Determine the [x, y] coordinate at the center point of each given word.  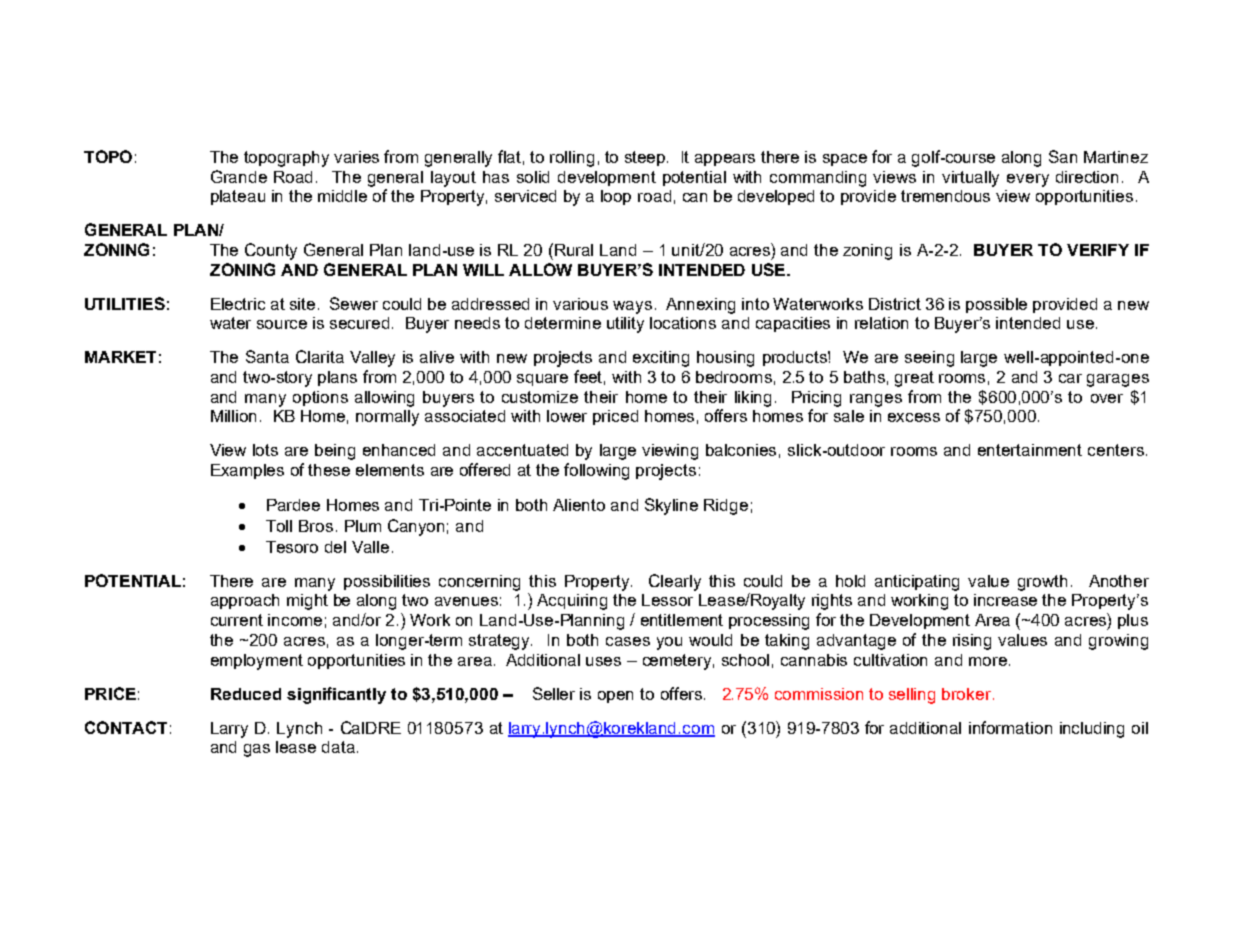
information [1010, 727]
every [1028, 180]
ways [632, 307]
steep [646, 158]
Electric [238, 304]
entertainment [1030, 450]
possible [996, 305]
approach [245, 601]
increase [1005, 600]
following [596, 471]
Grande [239, 176]
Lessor [667, 600]
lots [265, 450]
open [615, 697]
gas [257, 750]
